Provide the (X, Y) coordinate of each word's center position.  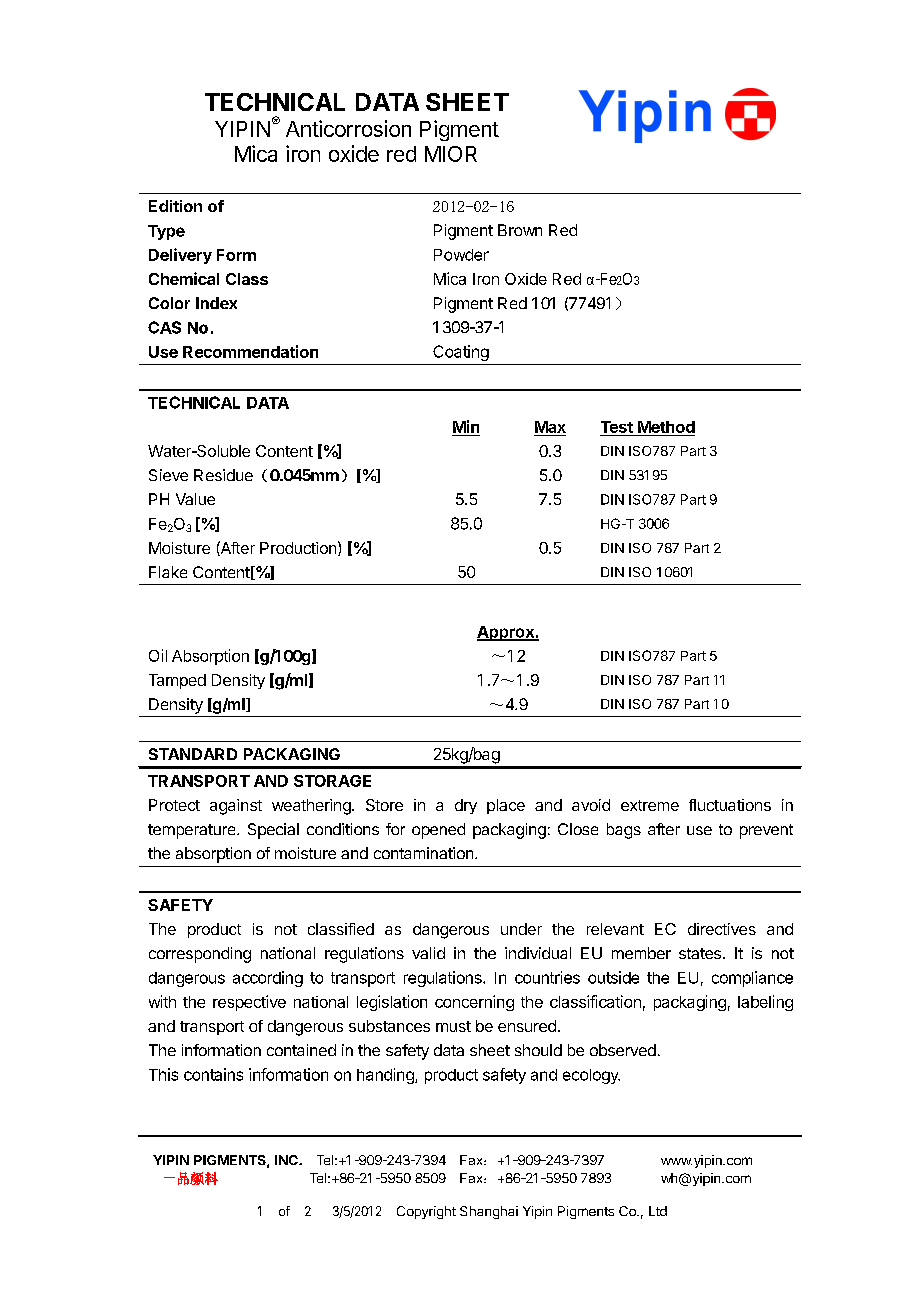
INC (287, 1160)
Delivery (180, 256)
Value (195, 499)
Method (665, 428)
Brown (520, 230)
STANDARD (193, 754)
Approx (506, 633)
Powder (461, 255)
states (700, 953)
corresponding (200, 955)
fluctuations (730, 805)
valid (428, 953)
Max (550, 428)
